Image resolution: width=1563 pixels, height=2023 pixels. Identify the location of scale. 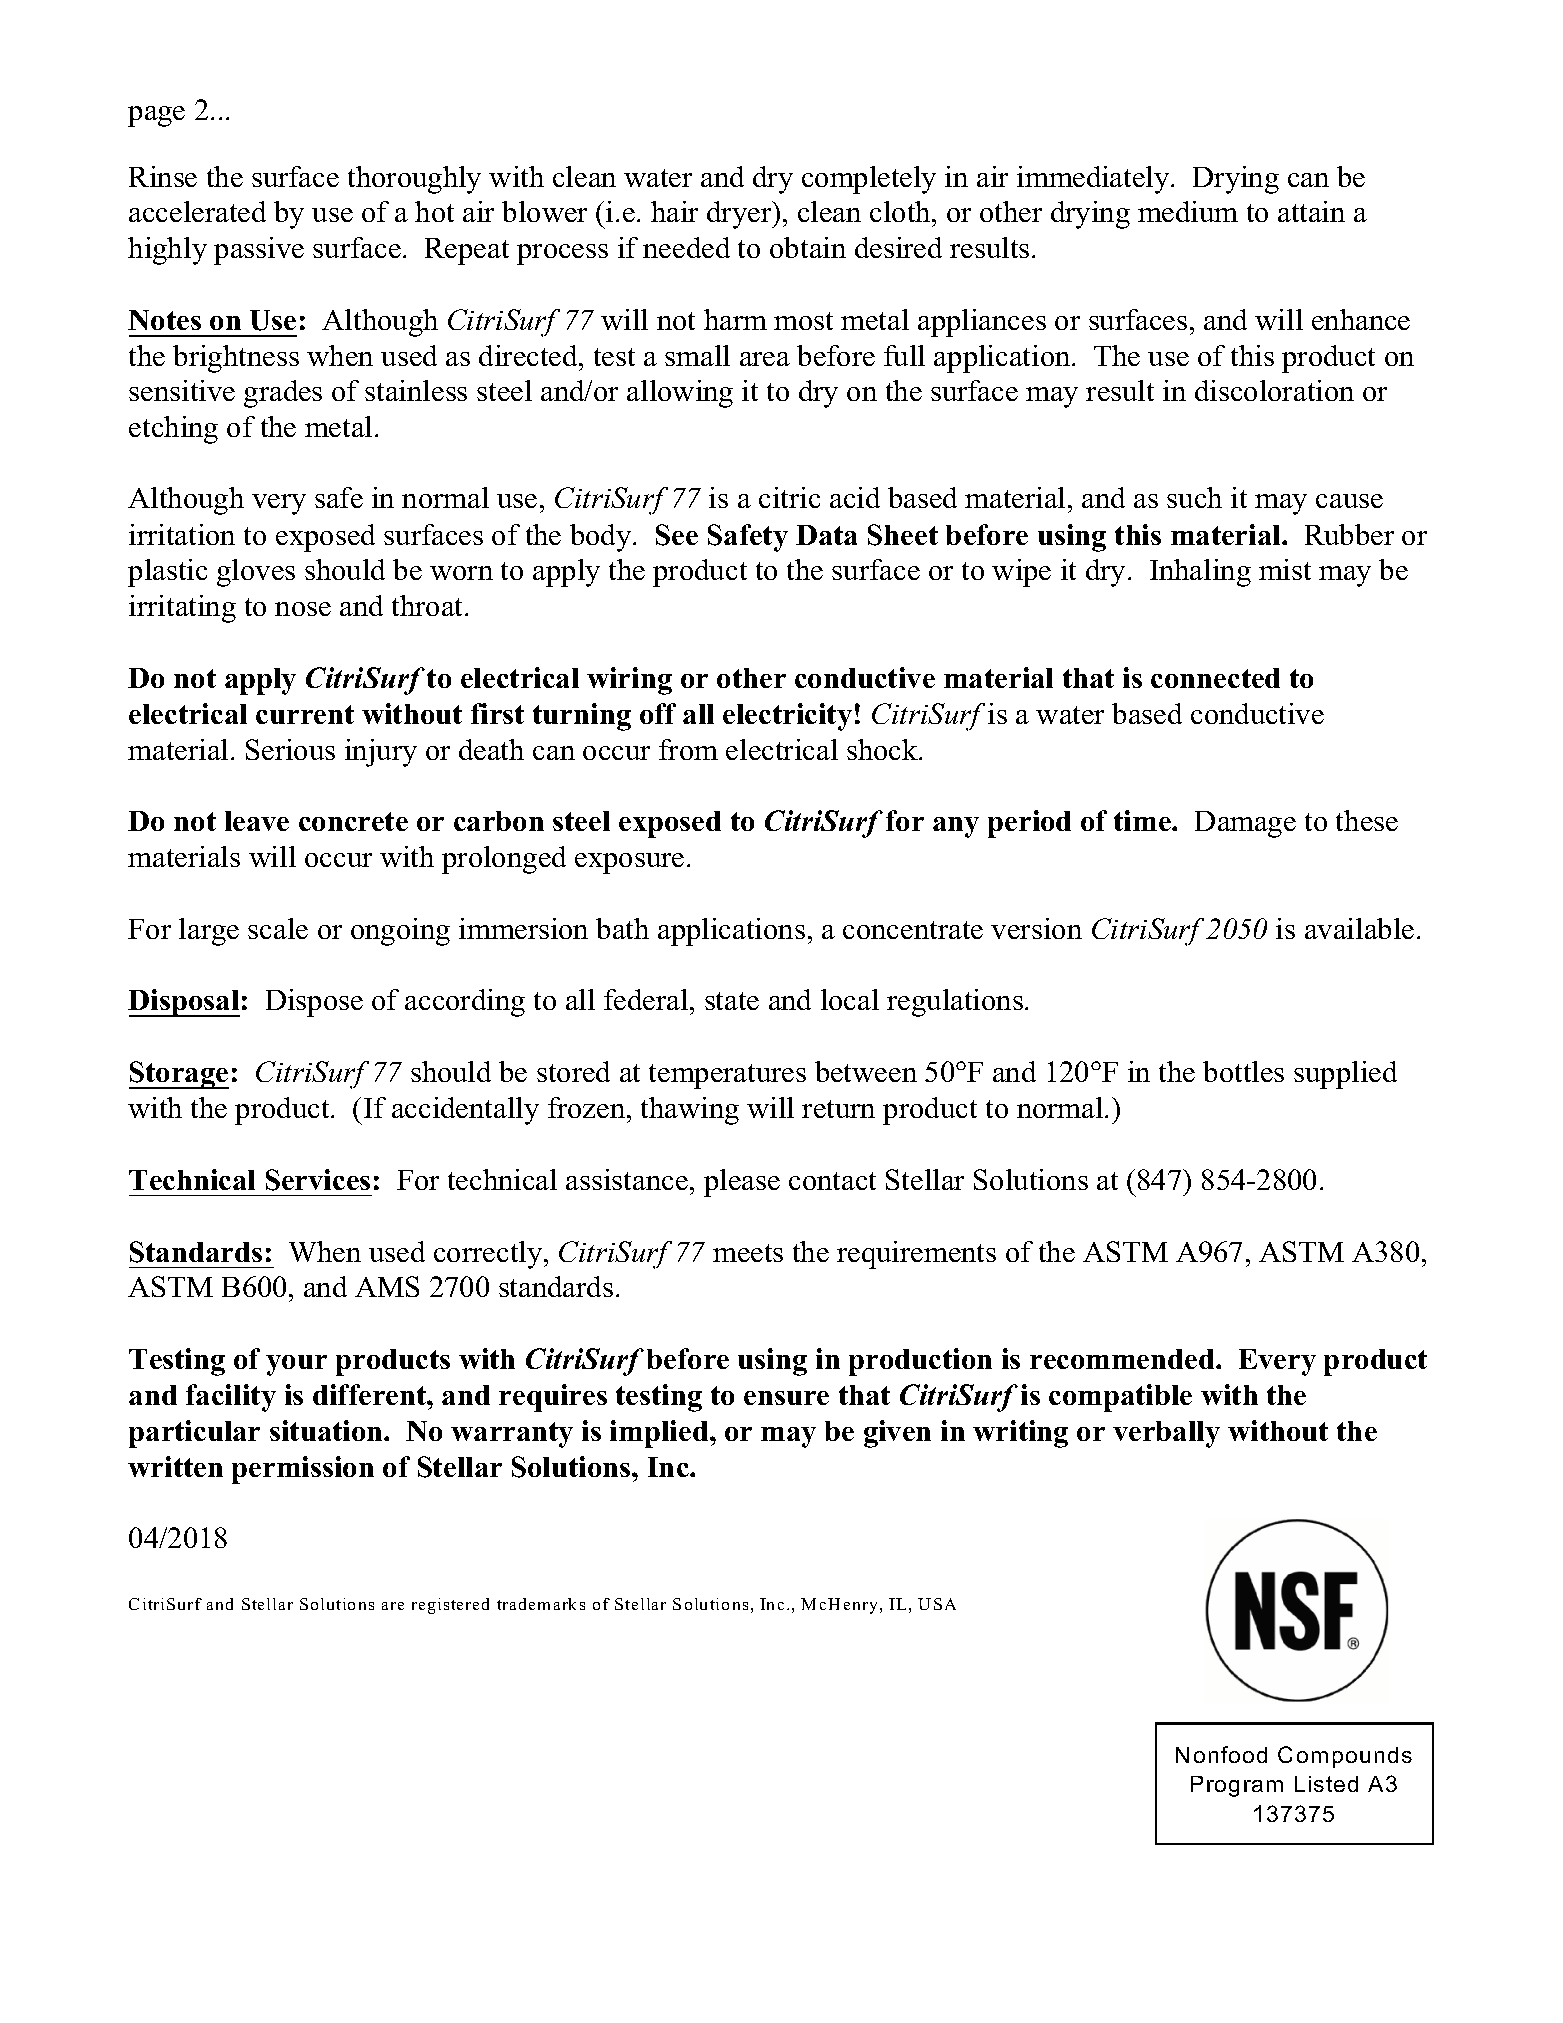
(278, 928).
